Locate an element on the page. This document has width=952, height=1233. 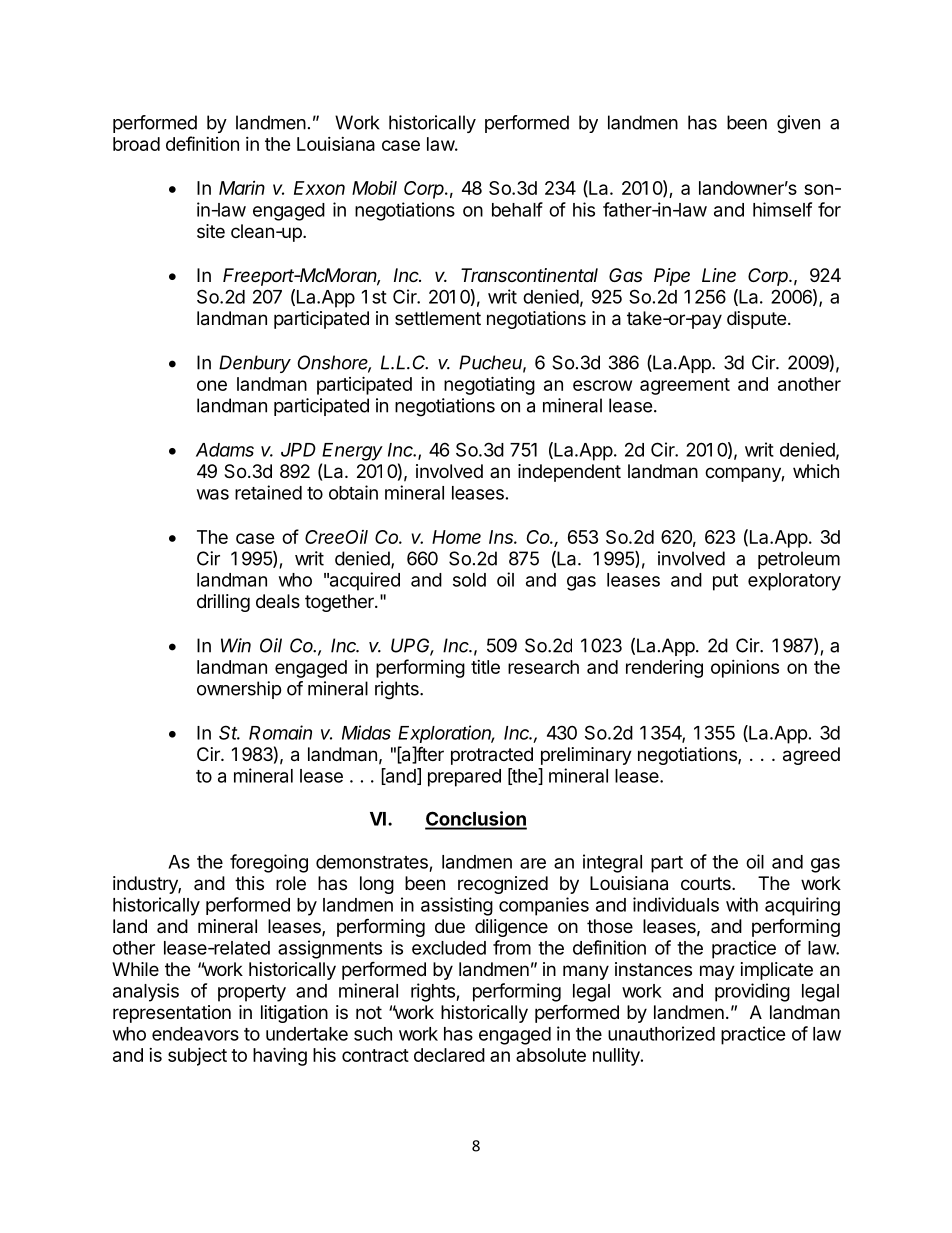
endeavors is located at coordinates (195, 1034).
